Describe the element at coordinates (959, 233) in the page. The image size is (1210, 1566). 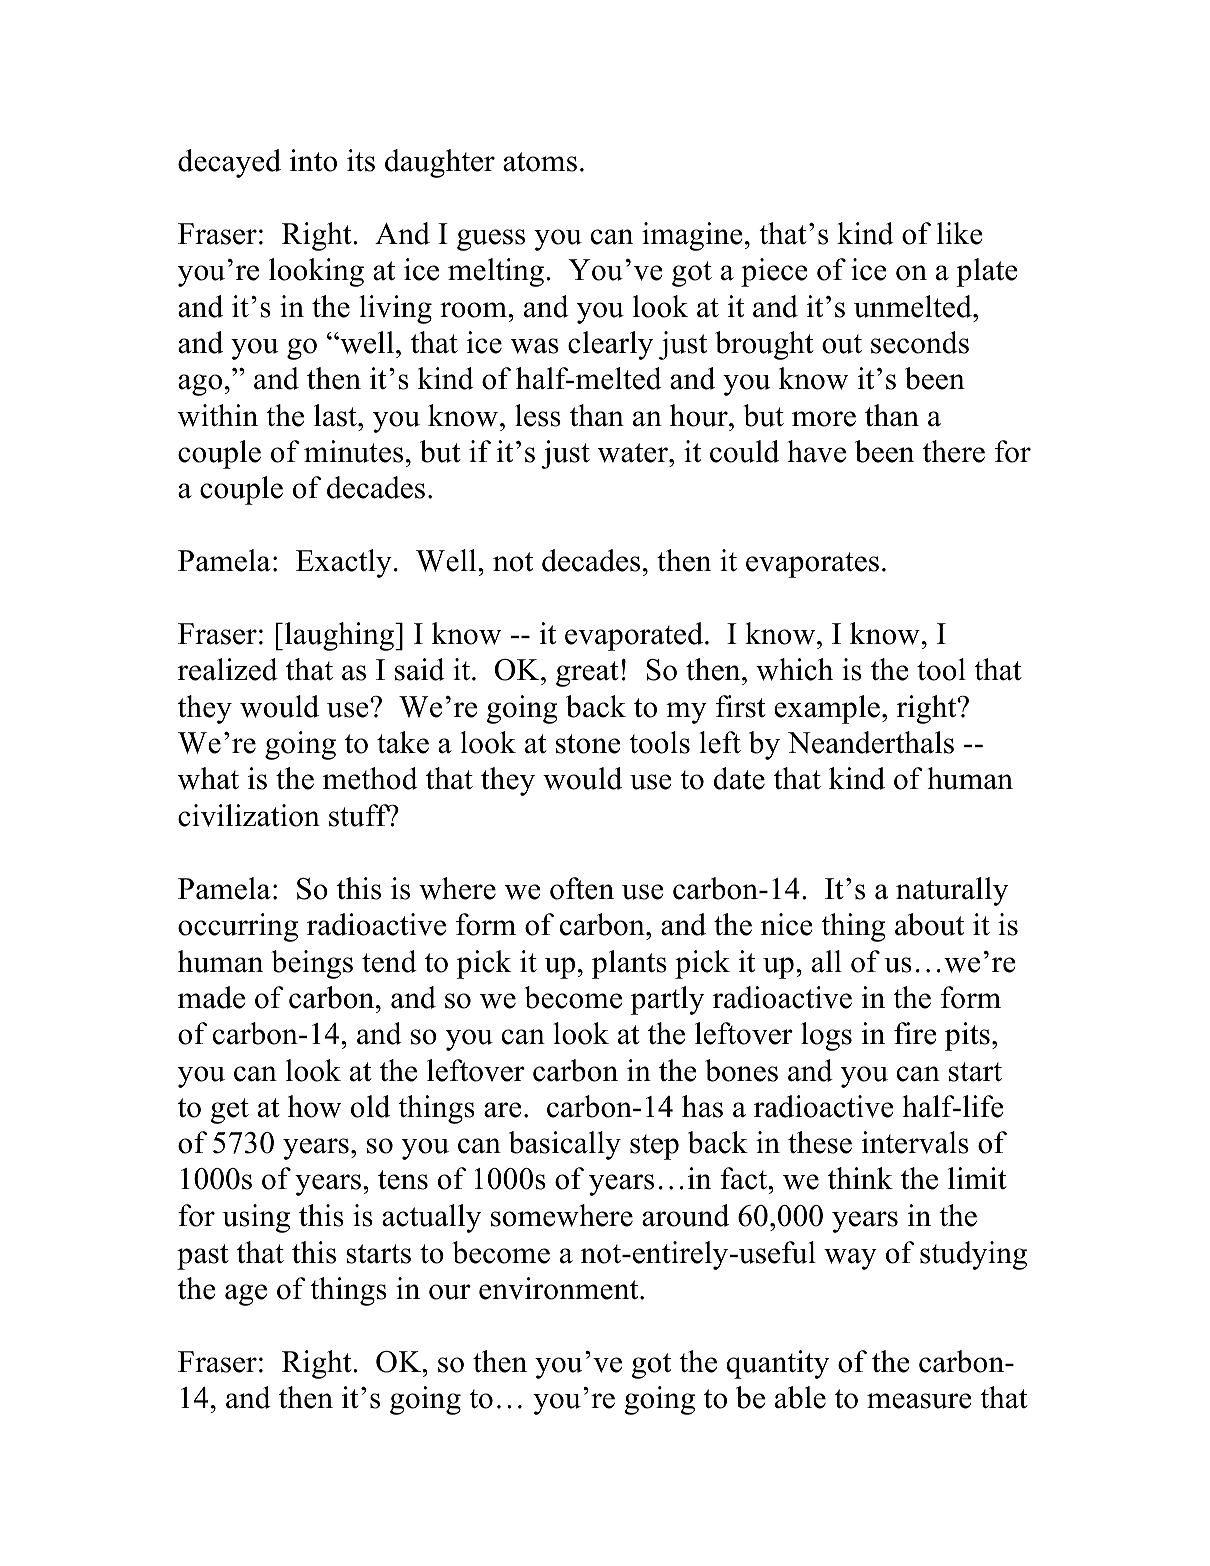
I see `like` at that location.
